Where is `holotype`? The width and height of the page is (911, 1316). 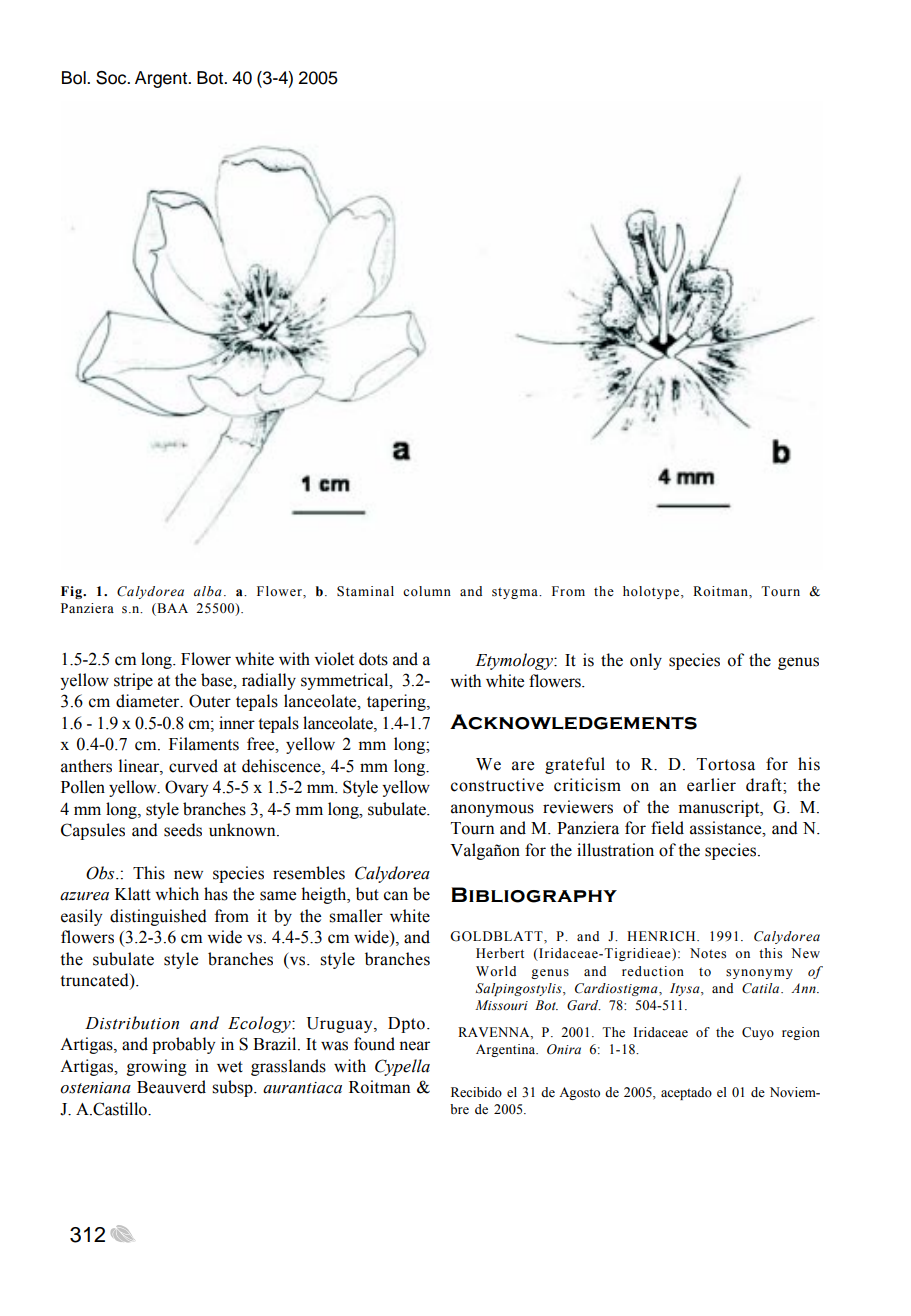
holotype is located at coordinates (652, 592).
